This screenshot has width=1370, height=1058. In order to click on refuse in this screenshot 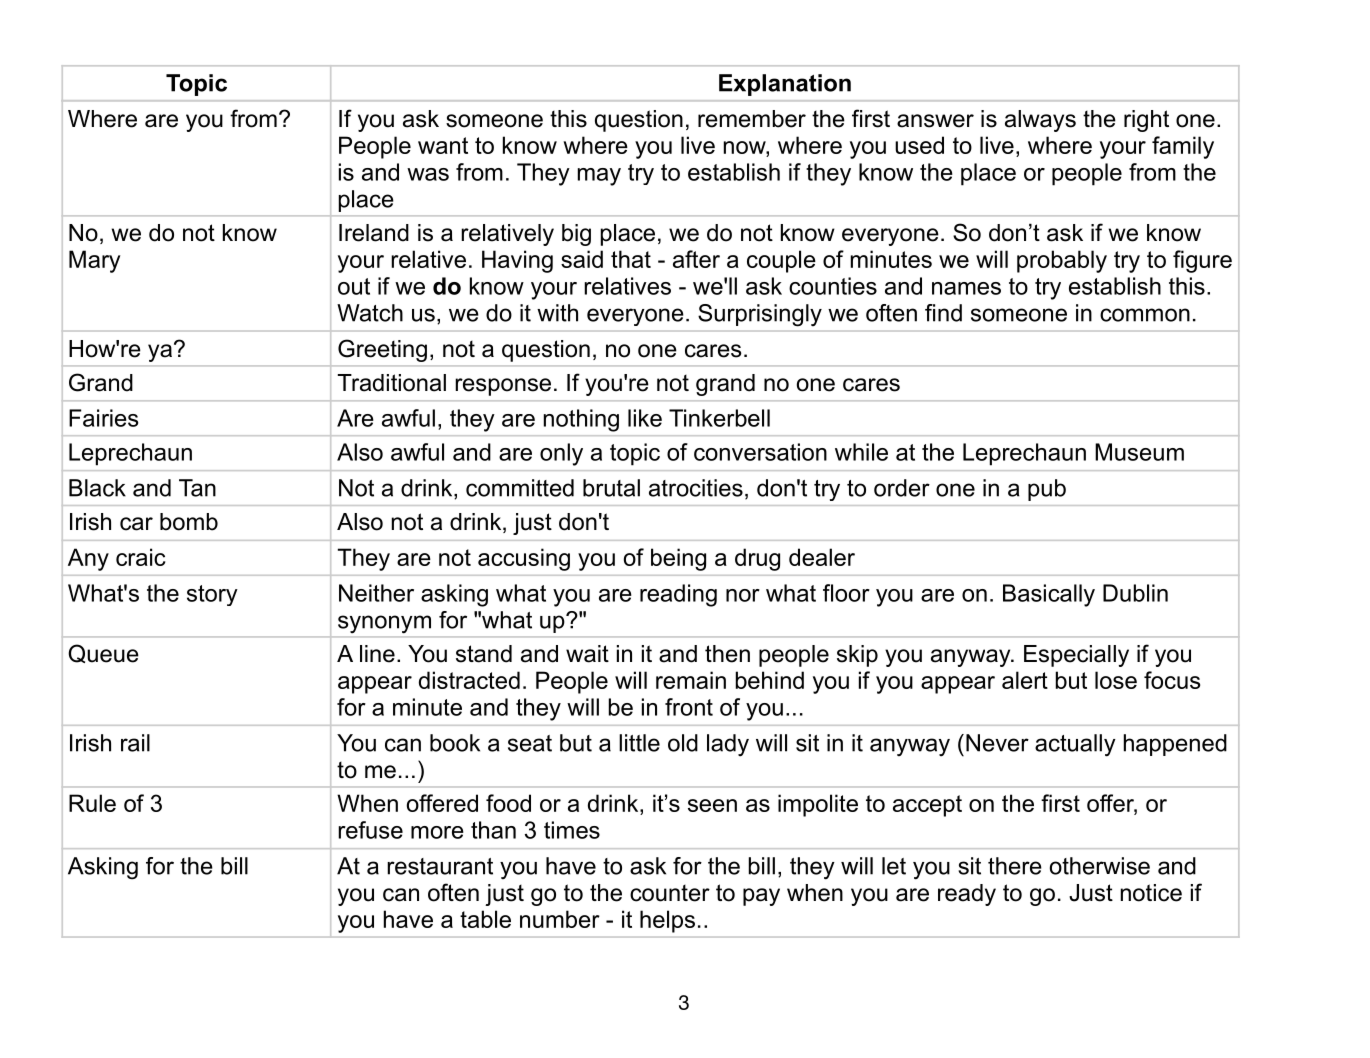, I will do `click(370, 830)`.
